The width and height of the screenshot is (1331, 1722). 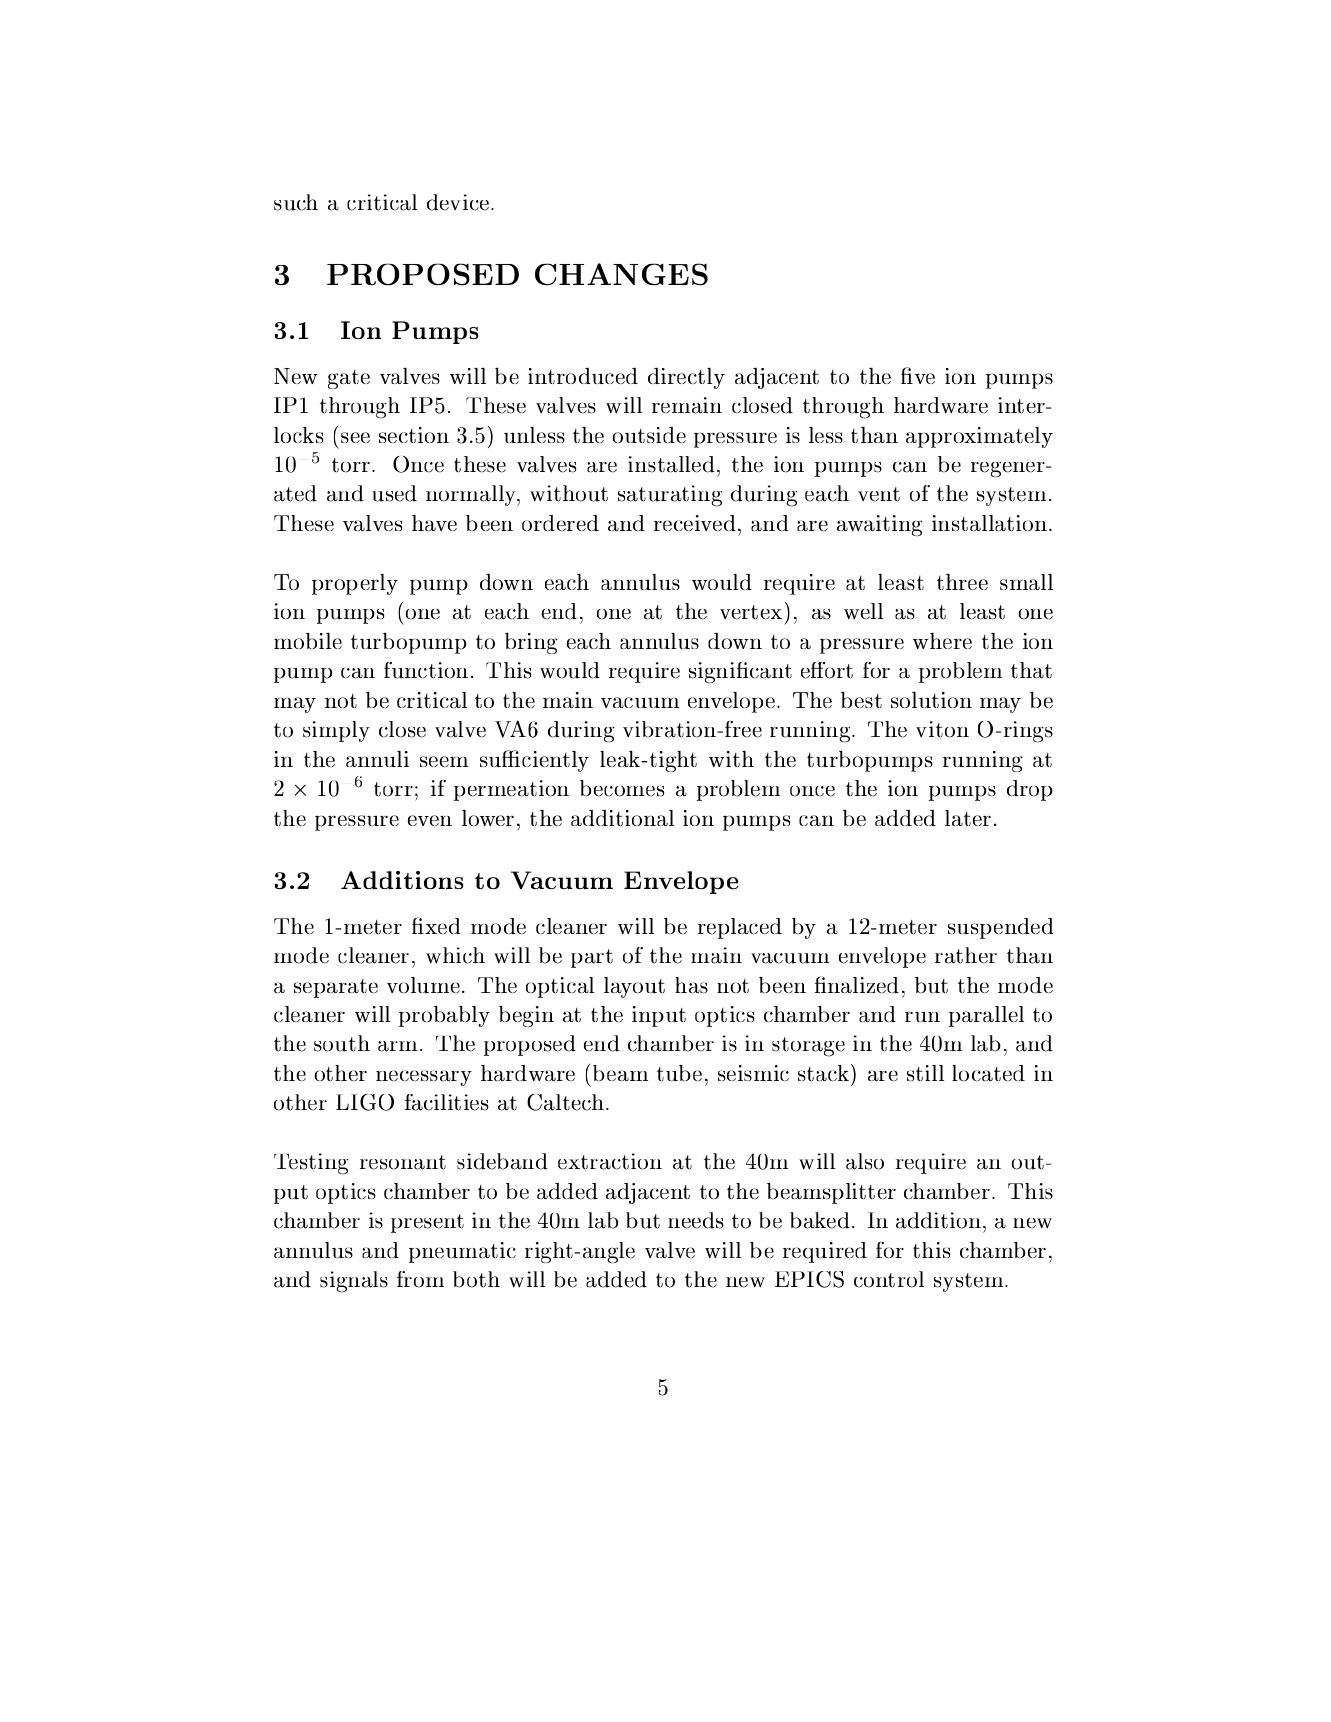 What do you see at coordinates (679, 1073) in the screenshot?
I see `tube` at bounding box center [679, 1073].
